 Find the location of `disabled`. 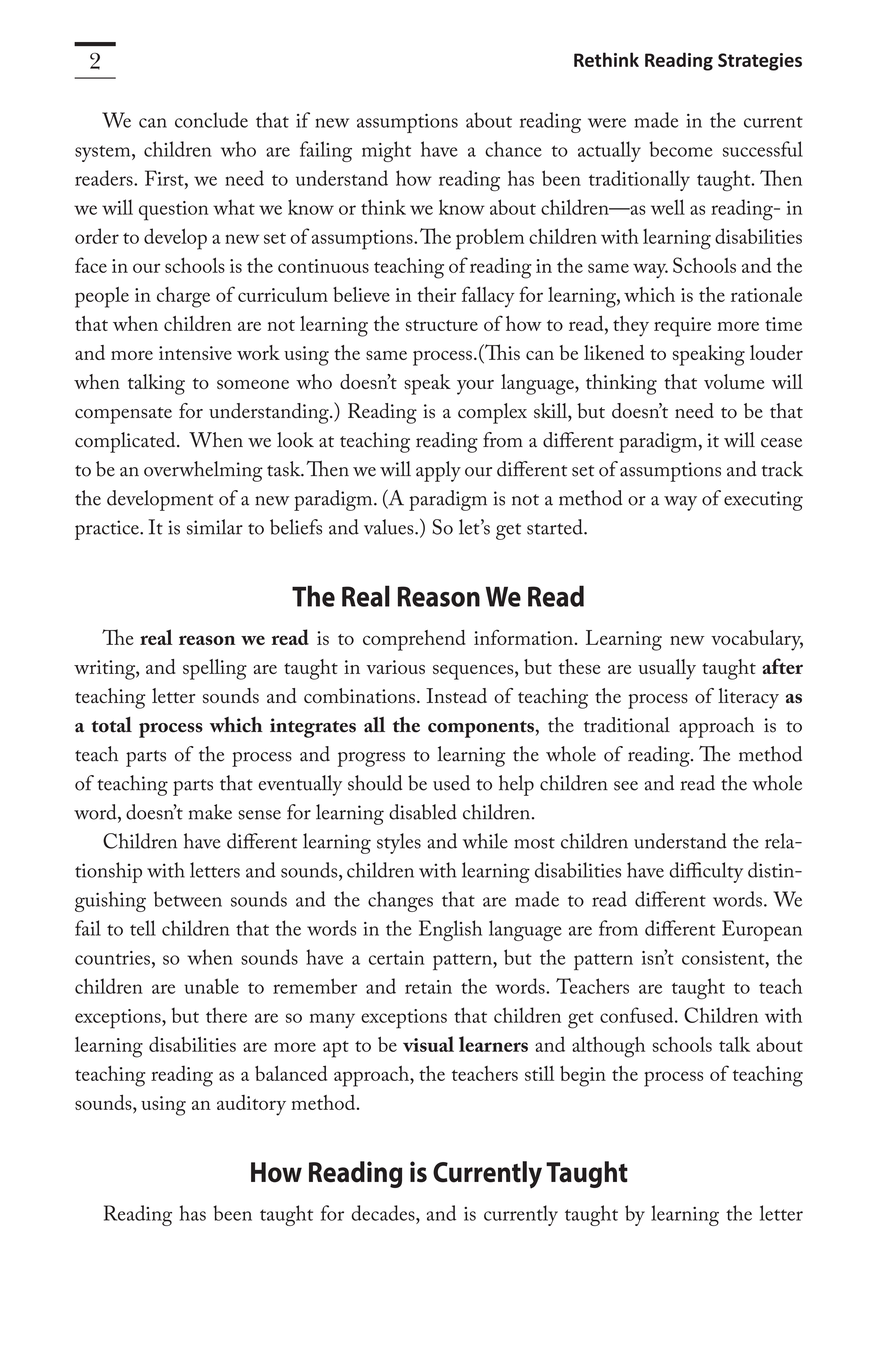

disabled is located at coordinates (423, 812).
